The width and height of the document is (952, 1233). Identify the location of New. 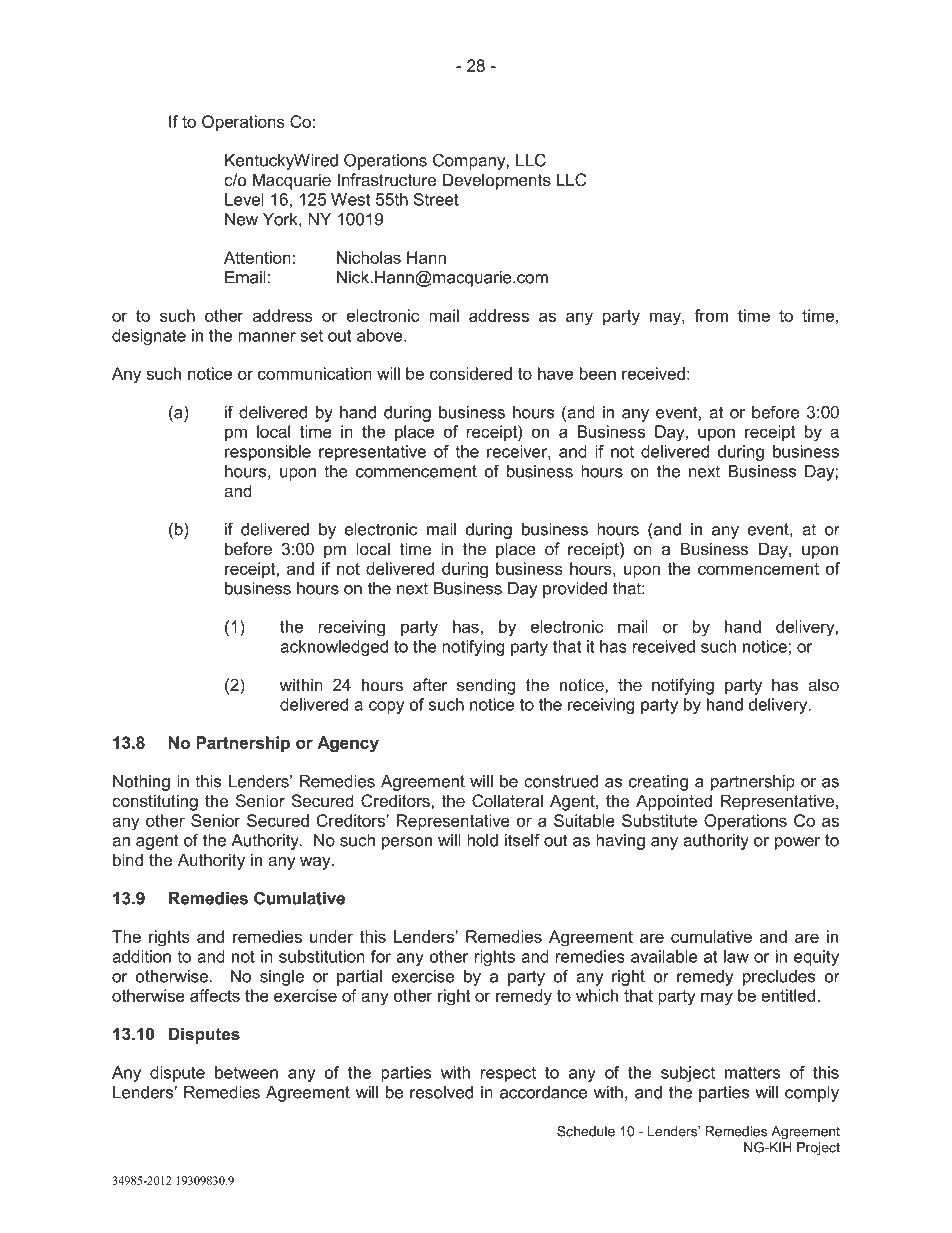
(241, 219).
